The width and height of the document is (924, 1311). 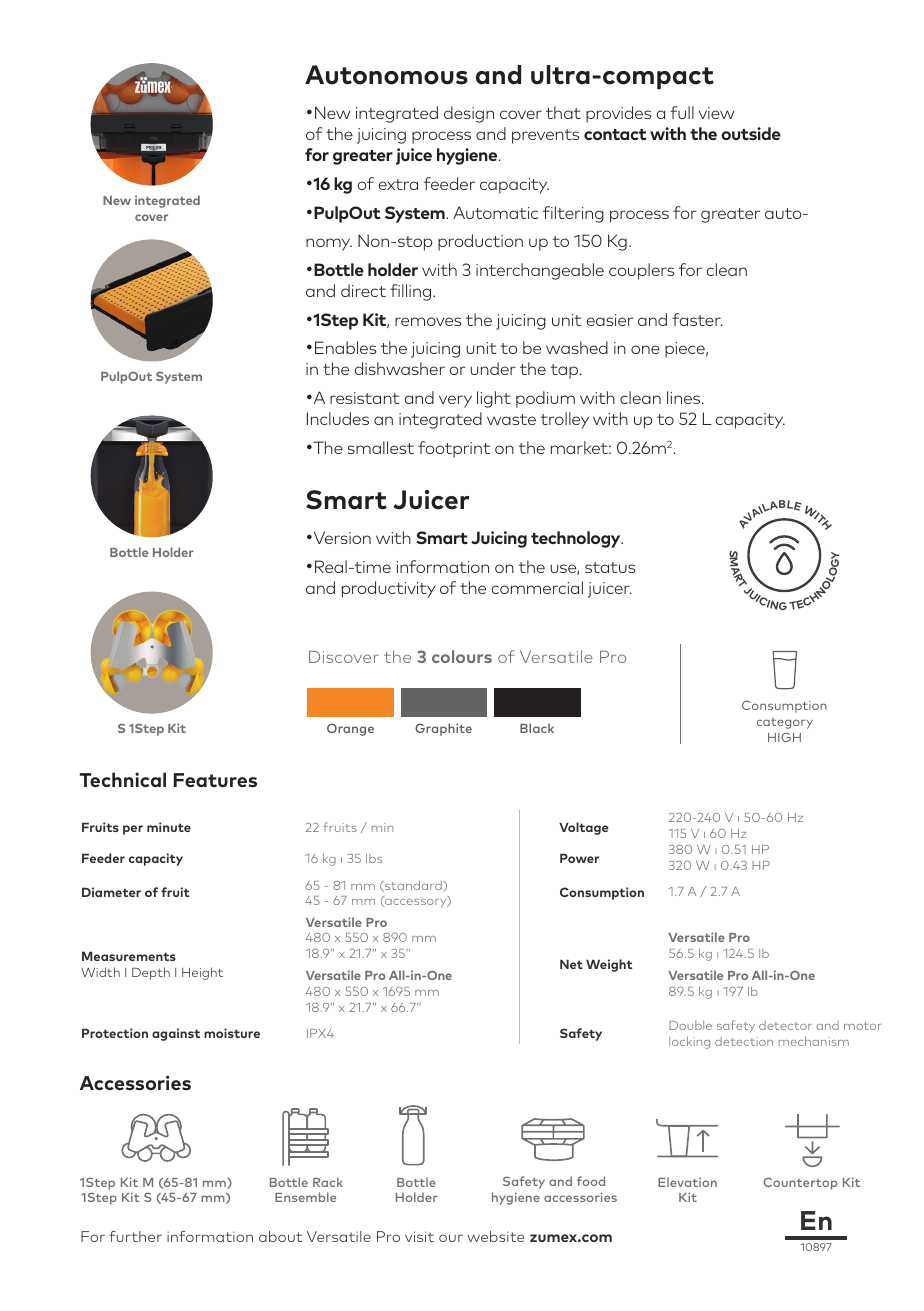 I want to click on outside, so click(x=751, y=133).
